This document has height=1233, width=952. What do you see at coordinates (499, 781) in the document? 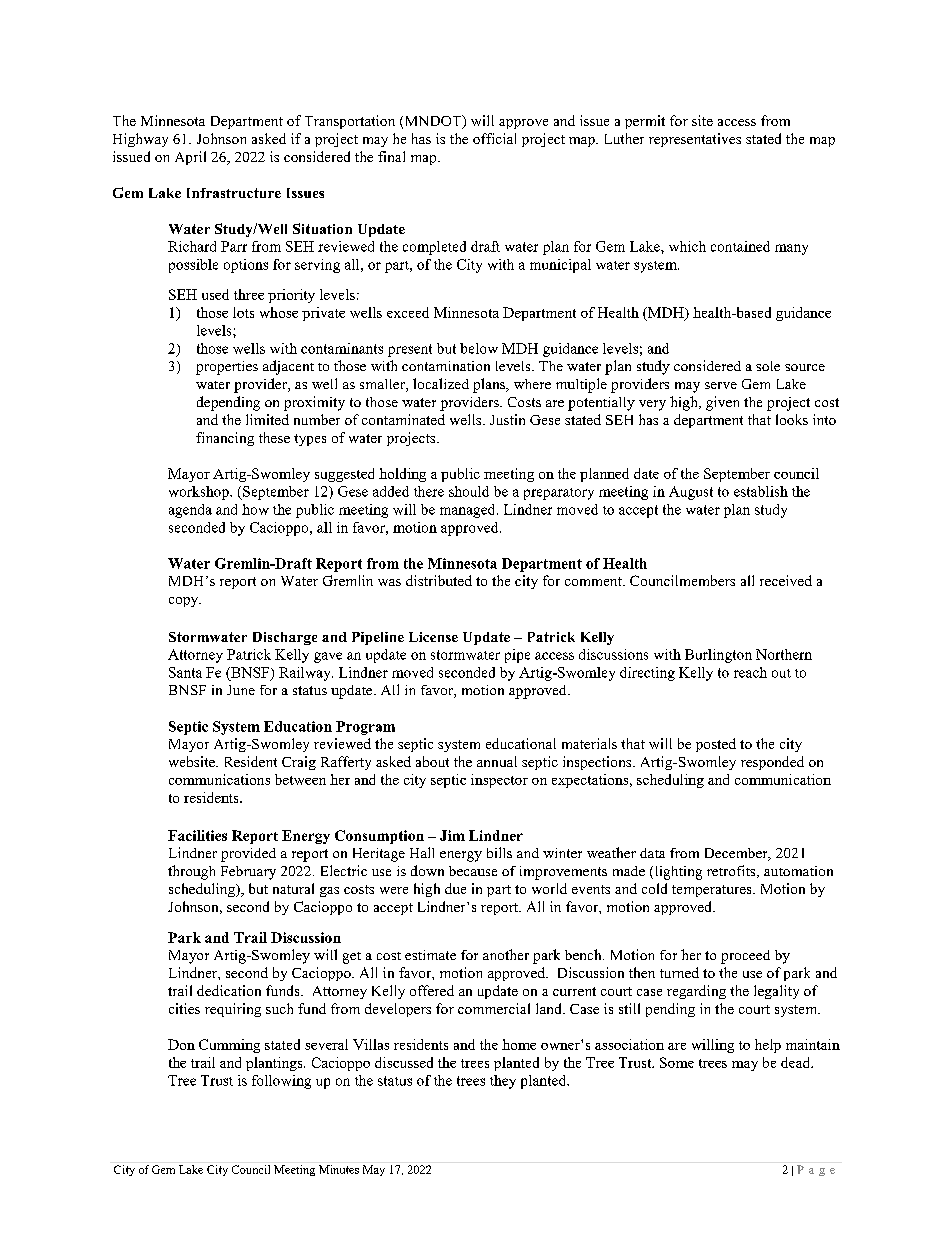
I see `inspector` at bounding box center [499, 781].
